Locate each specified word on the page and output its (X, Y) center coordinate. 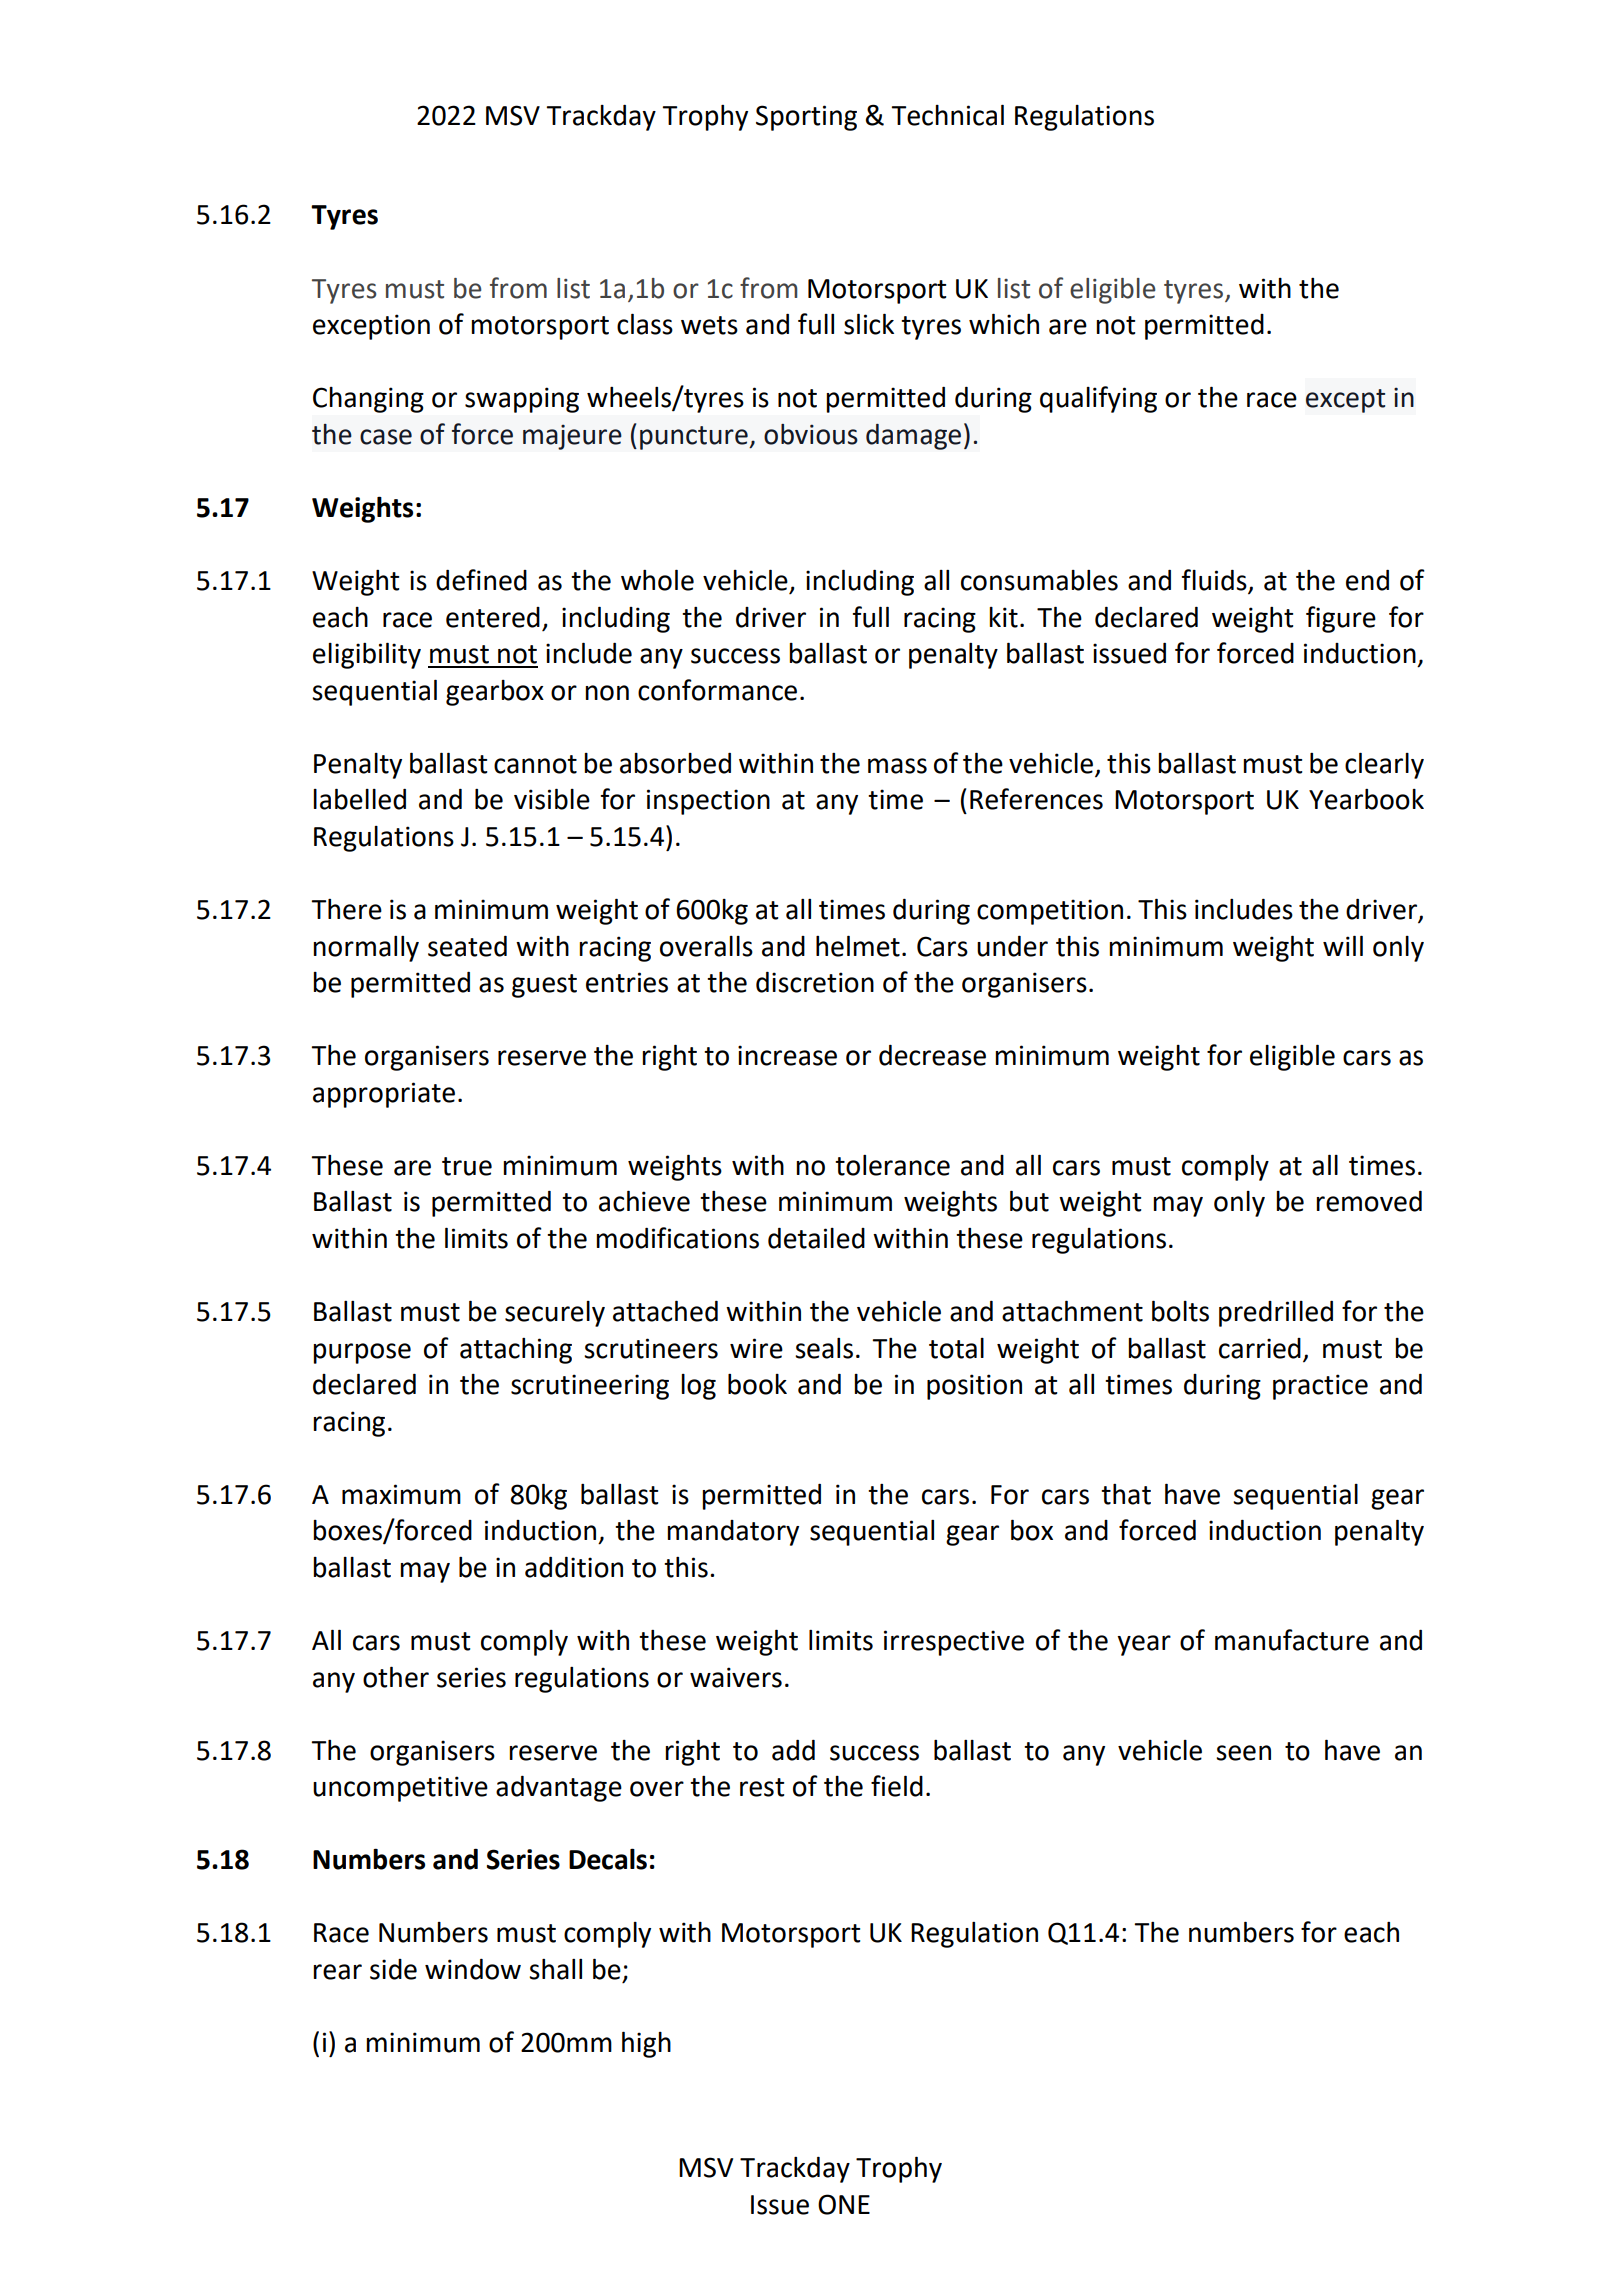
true (467, 1166)
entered (493, 617)
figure (1341, 619)
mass (897, 766)
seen (1243, 1753)
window (473, 1969)
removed (1369, 1201)
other (396, 1677)
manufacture (1292, 1640)
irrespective (954, 1643)
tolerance (892, 1165)
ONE (844, 2204)
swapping (522, 400)
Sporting (806, 118)
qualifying (1098, 399)
